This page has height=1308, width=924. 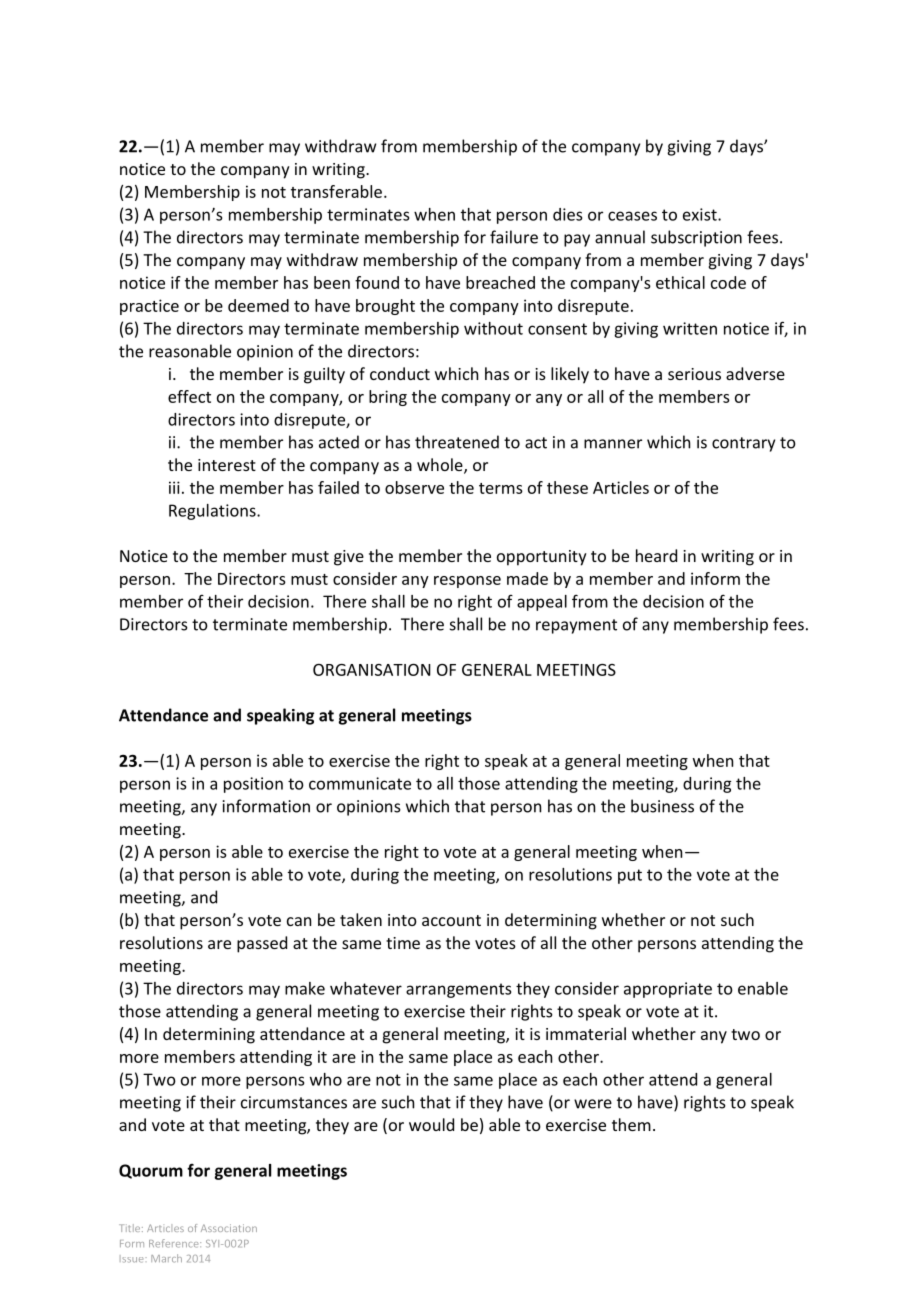 I want to click on Association, so click(x=229, y=1228).
